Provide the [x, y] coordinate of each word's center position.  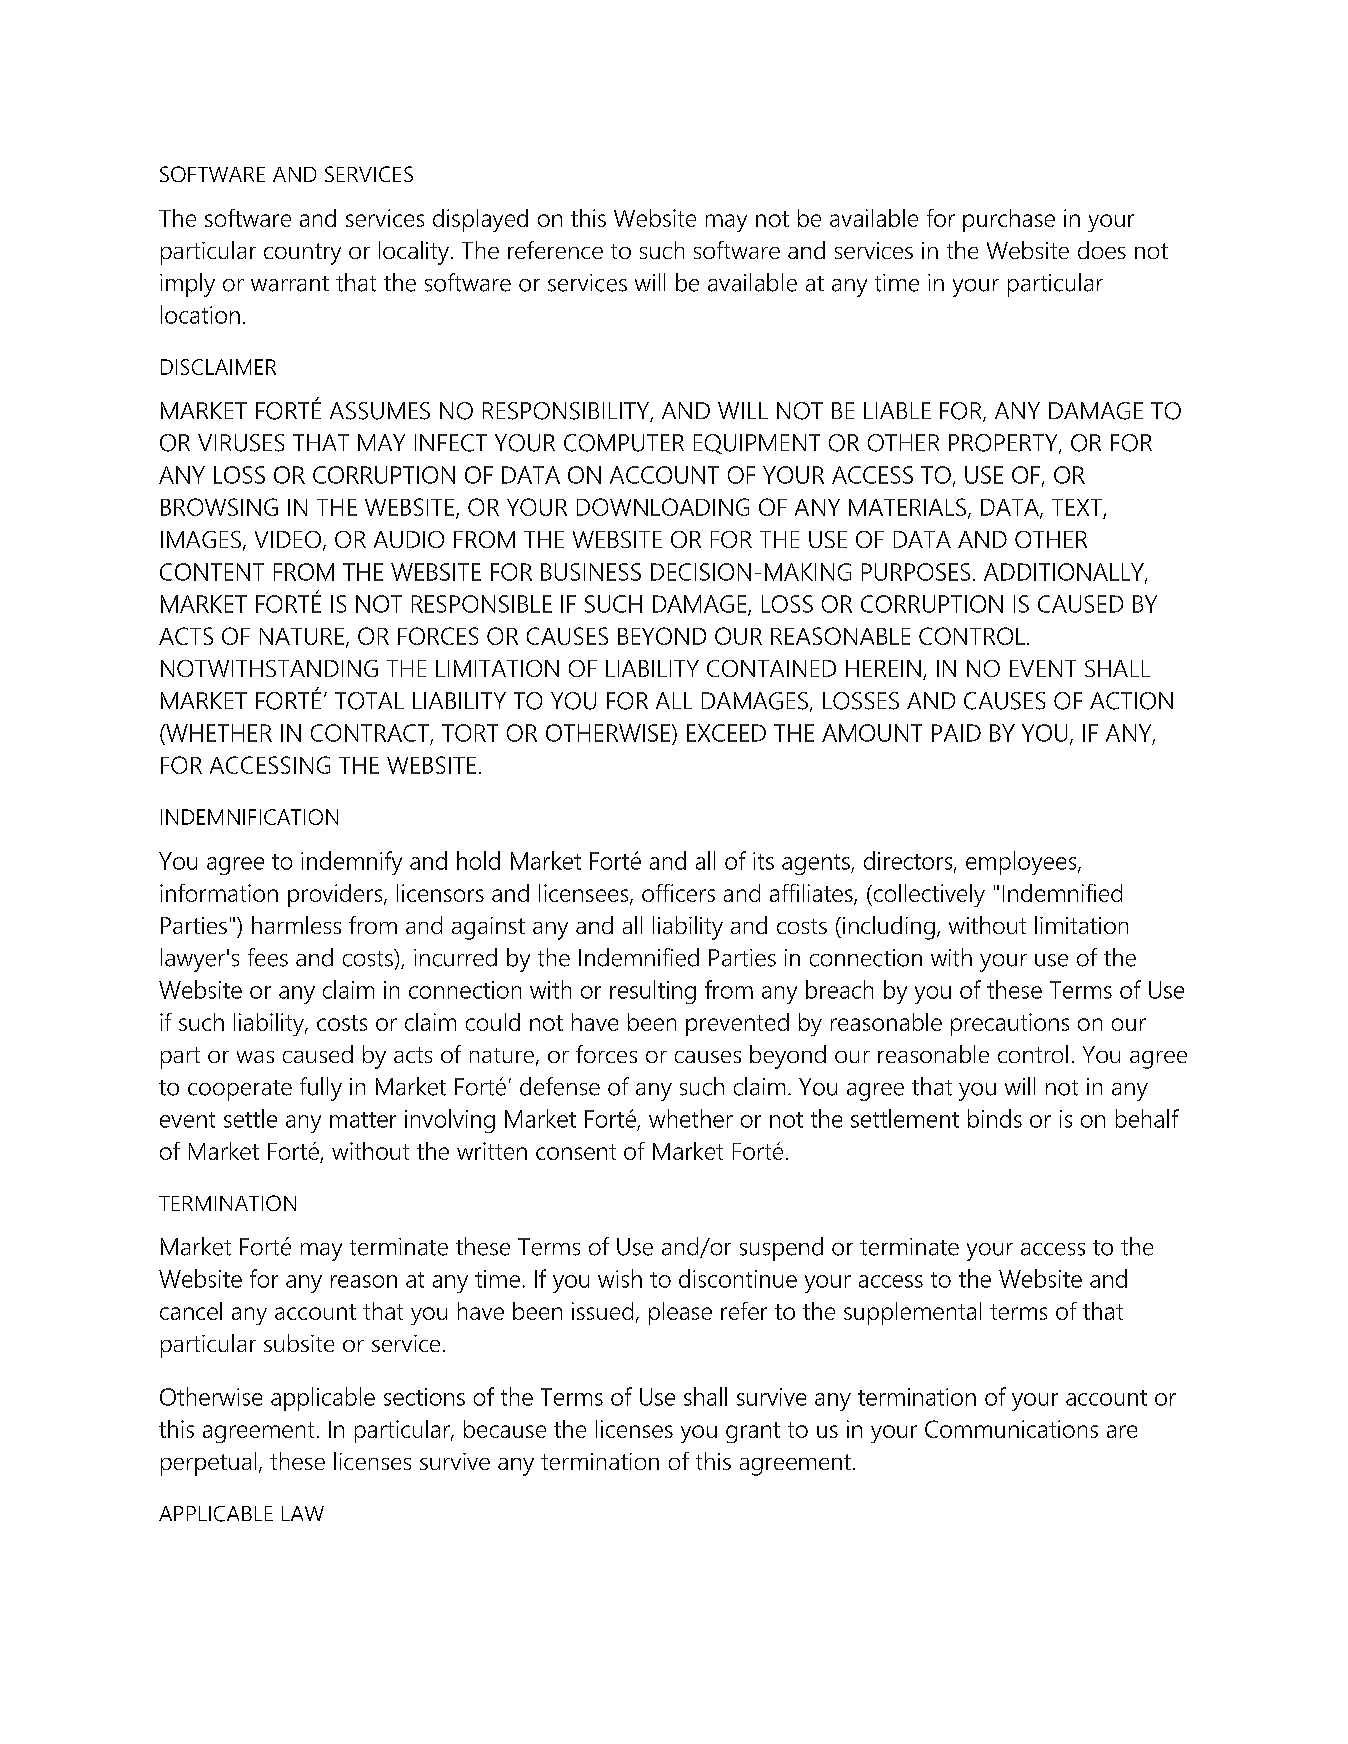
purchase [1009, 220]
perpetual [208, 1464]
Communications [1011, 1429]
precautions [1010, 1024]
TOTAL [369, 701]
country [302, 254]
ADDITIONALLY [1065, 573]
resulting [653, 992]
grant [753, 1432]
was [255, 1057]
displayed [480, 220]
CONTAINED [771, 668]
